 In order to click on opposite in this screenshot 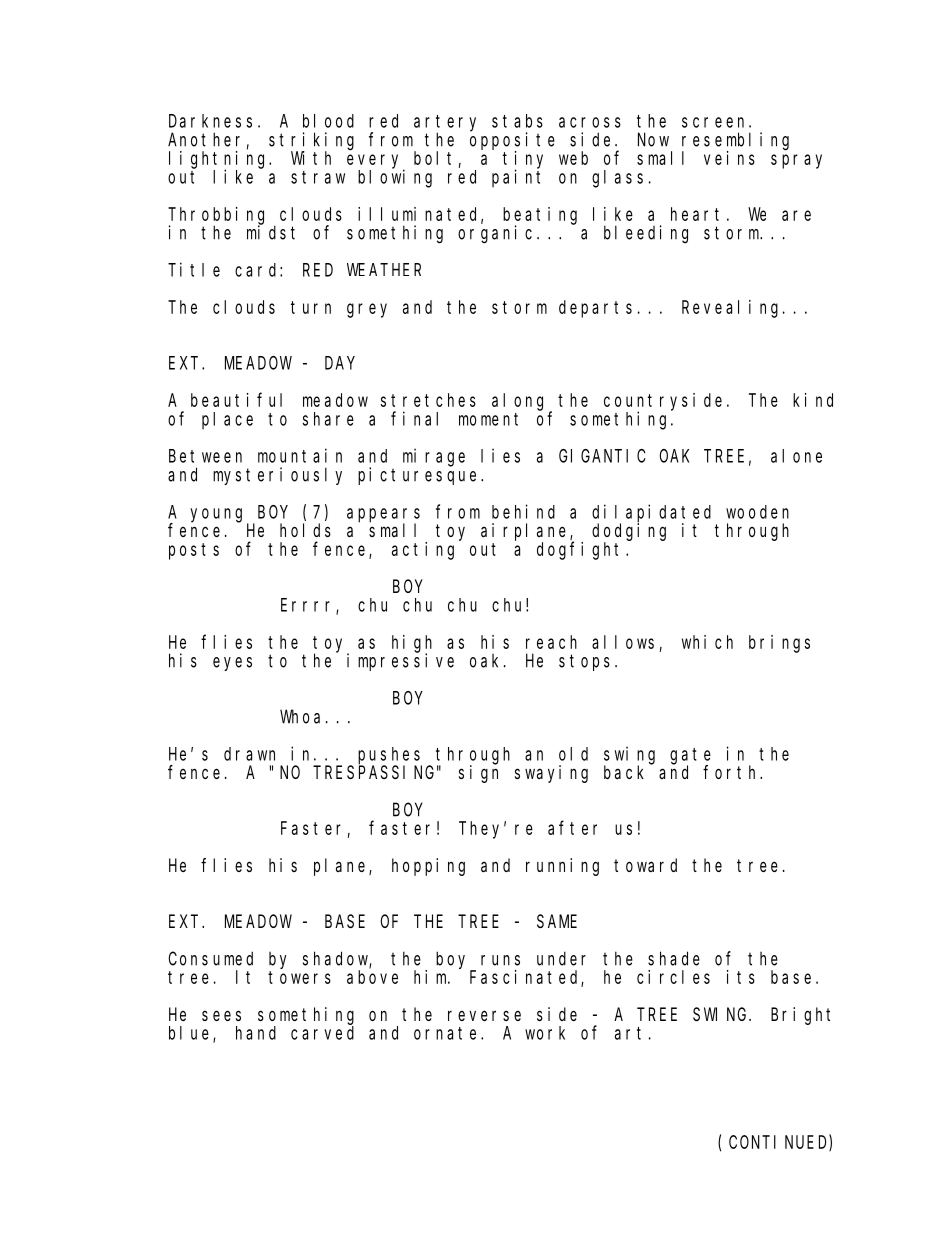, I will do `click(512, 142)`.
